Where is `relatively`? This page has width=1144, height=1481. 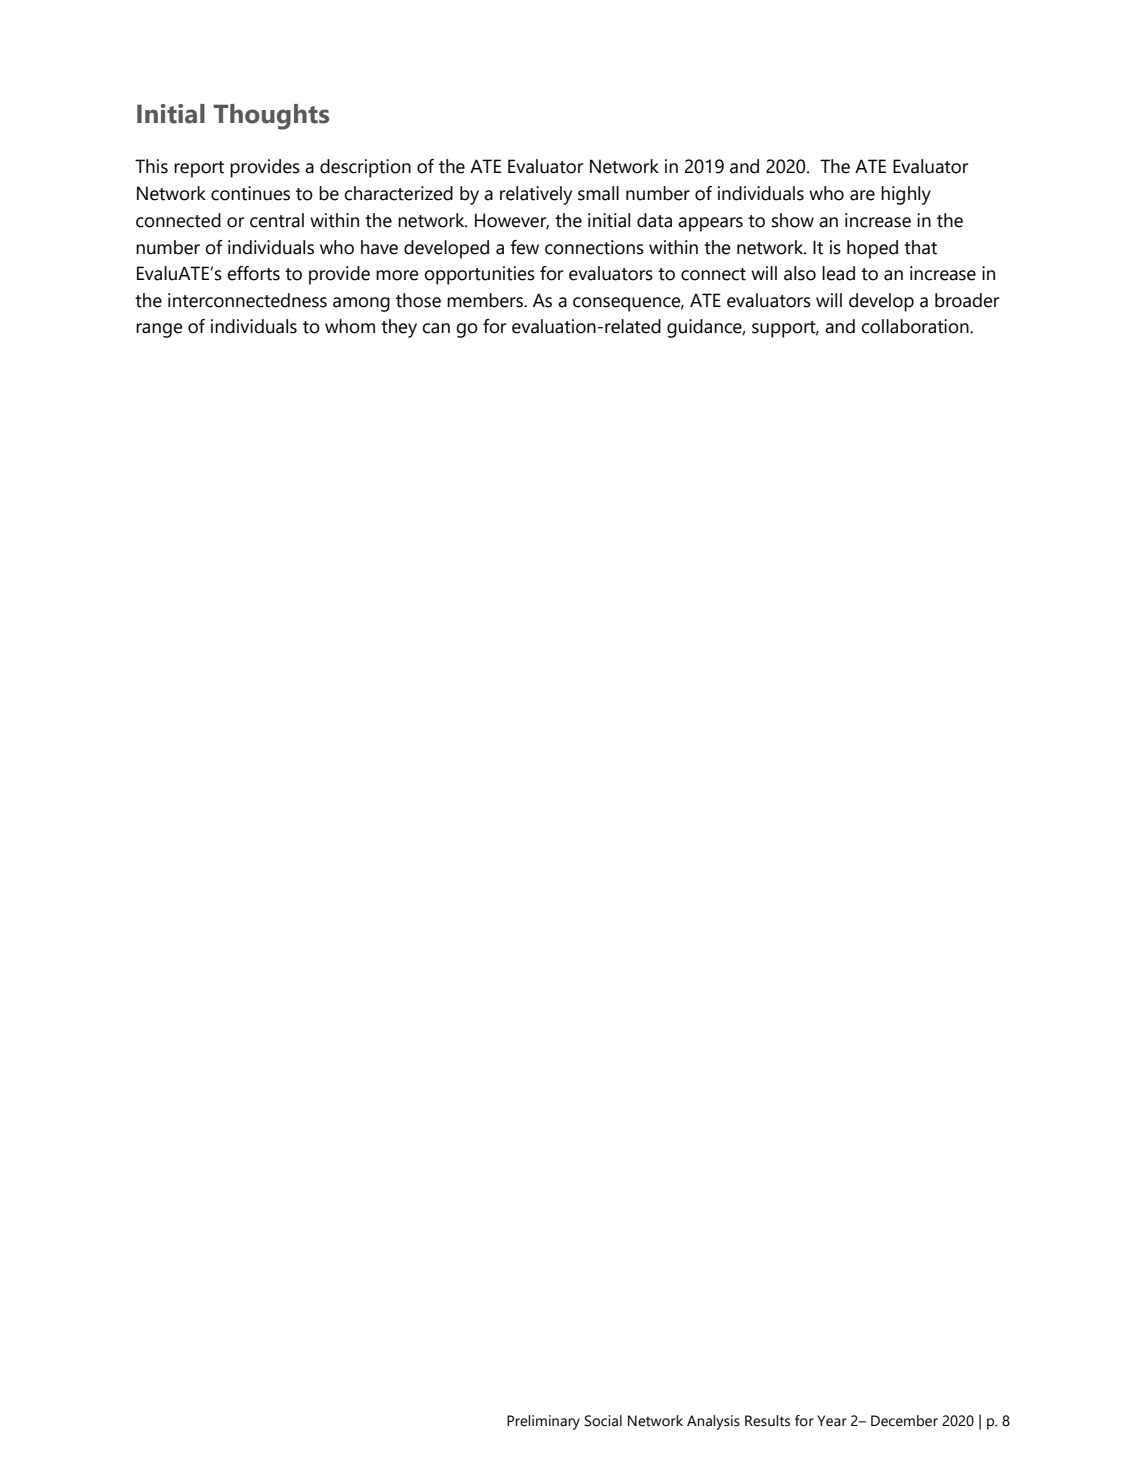 relatively is located at coordinates (536, 195).
